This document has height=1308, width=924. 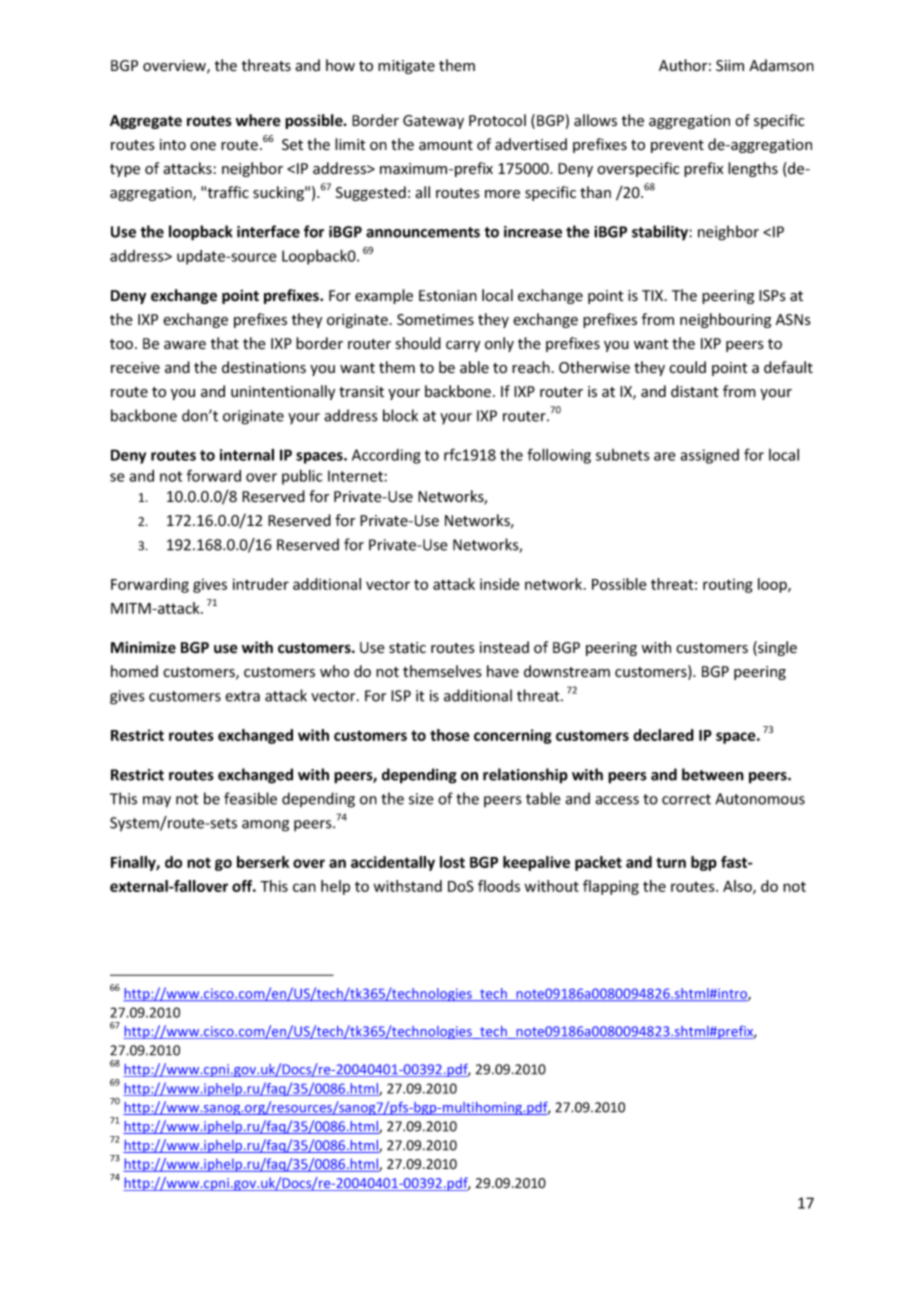 I want to click on Gateway, so click(x=433, y=122).
